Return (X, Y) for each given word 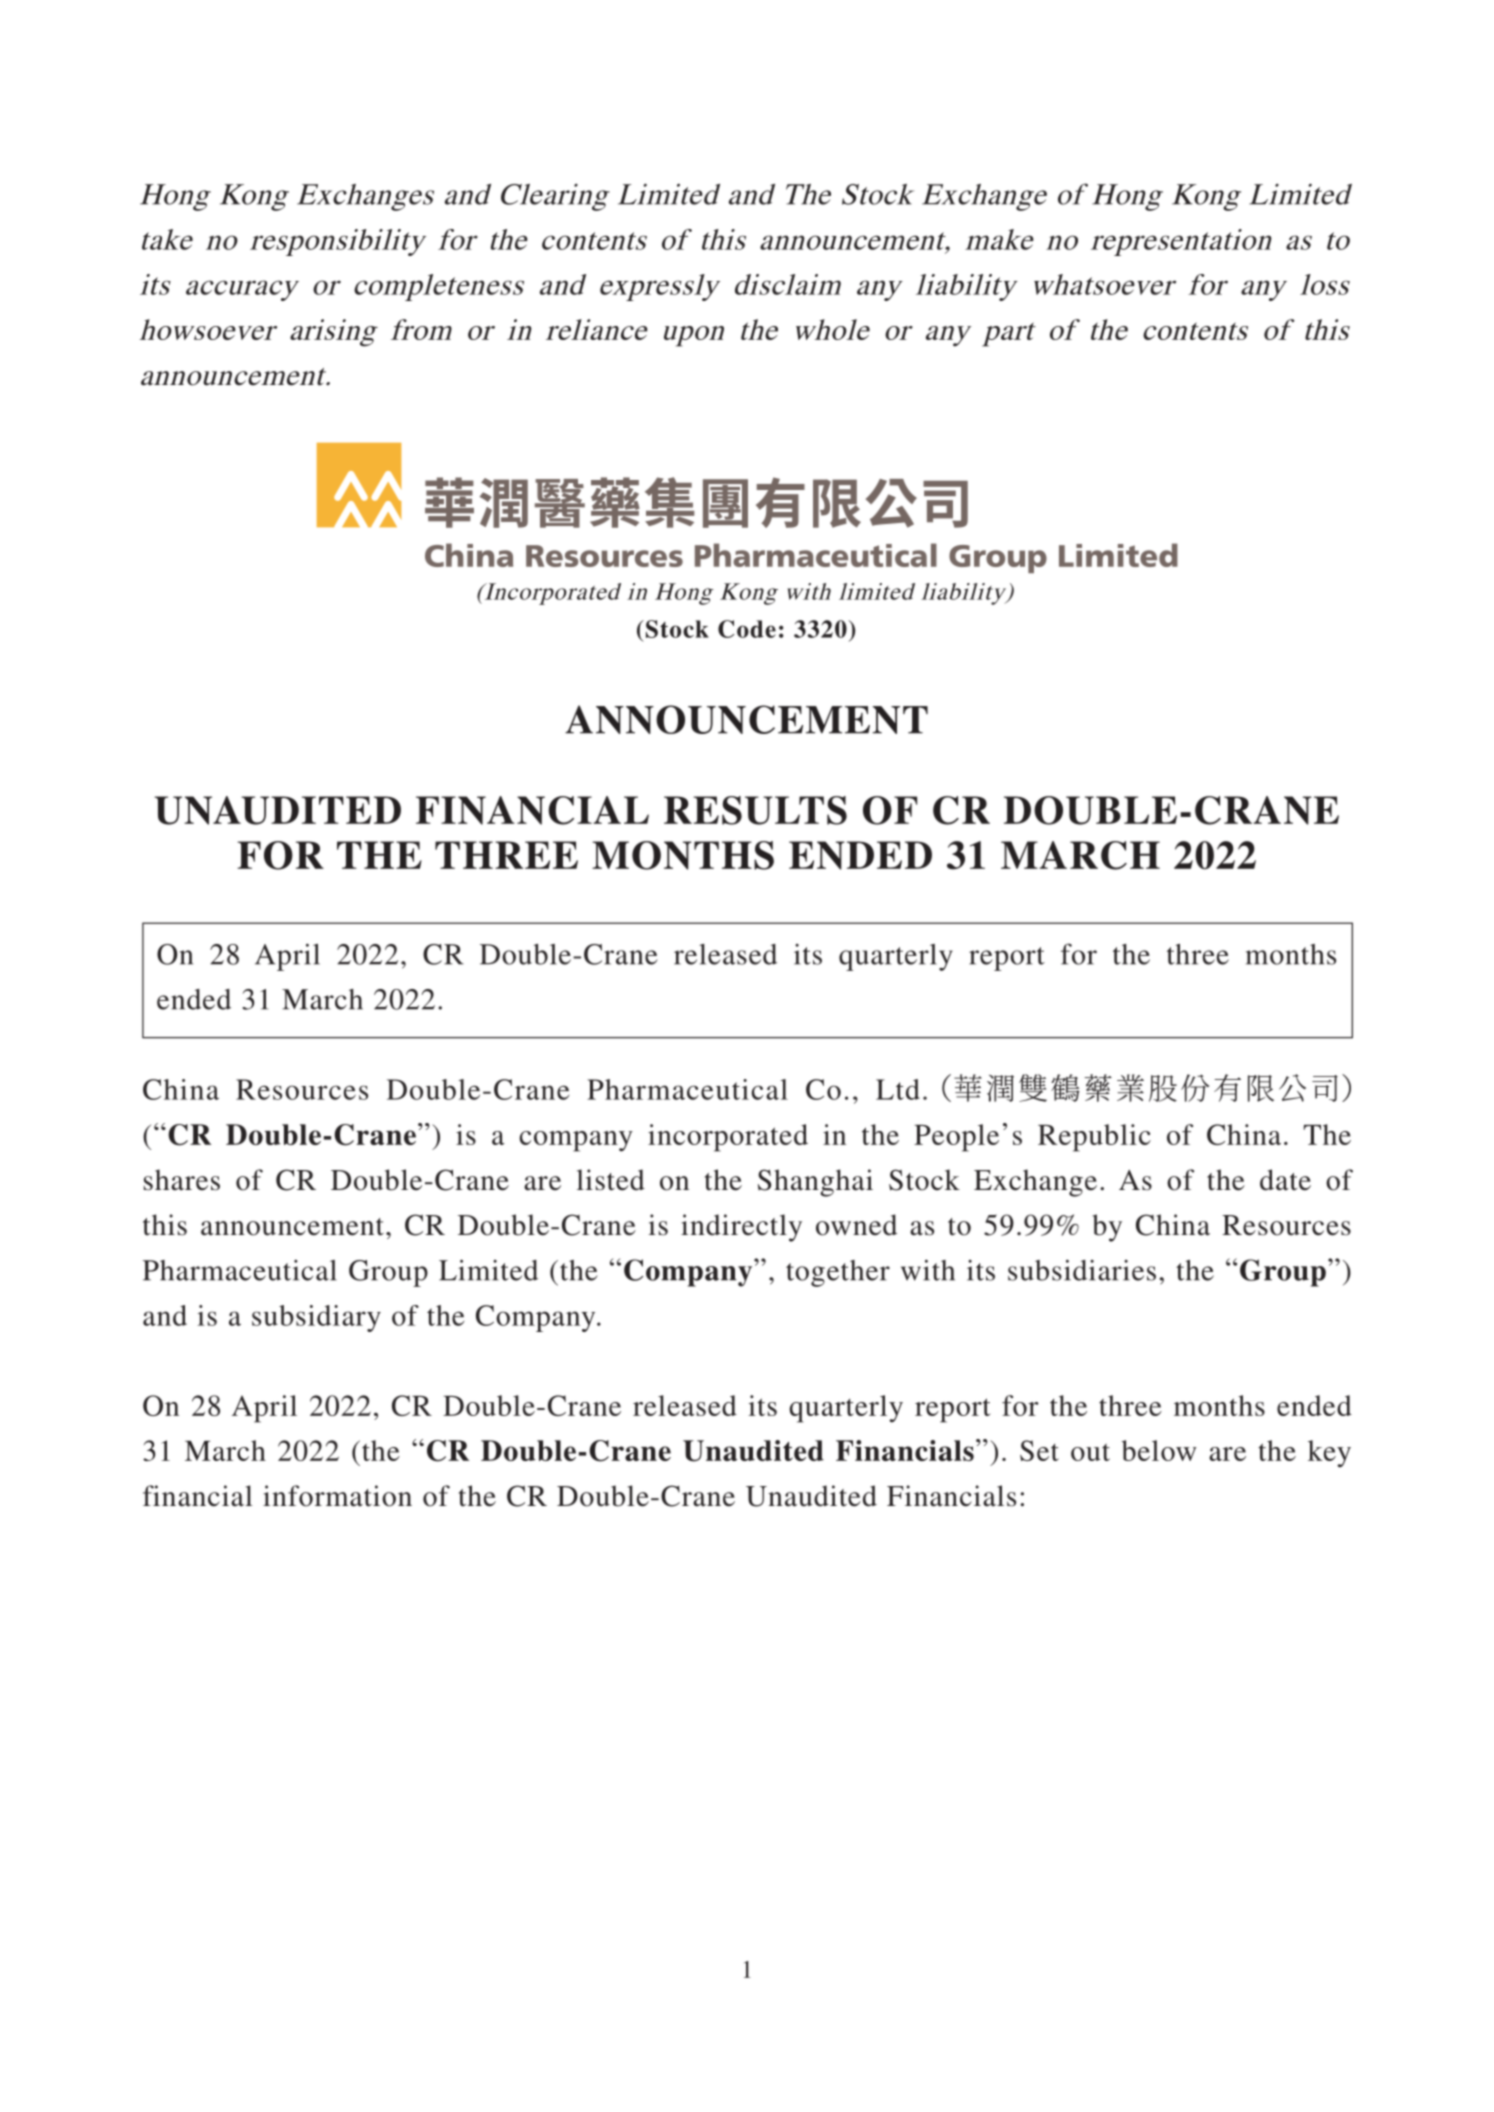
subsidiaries (1082, 1270)
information (337, 1496)
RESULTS (755, 810)
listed (611, 1180)
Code (747, 629)
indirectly (741, 1228)
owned (856, 1225)
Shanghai (815, 1183)
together (838, 1273)
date (1285, 1180)
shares (182, 1180)
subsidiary (316, 1318)
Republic (1094, 1138)
